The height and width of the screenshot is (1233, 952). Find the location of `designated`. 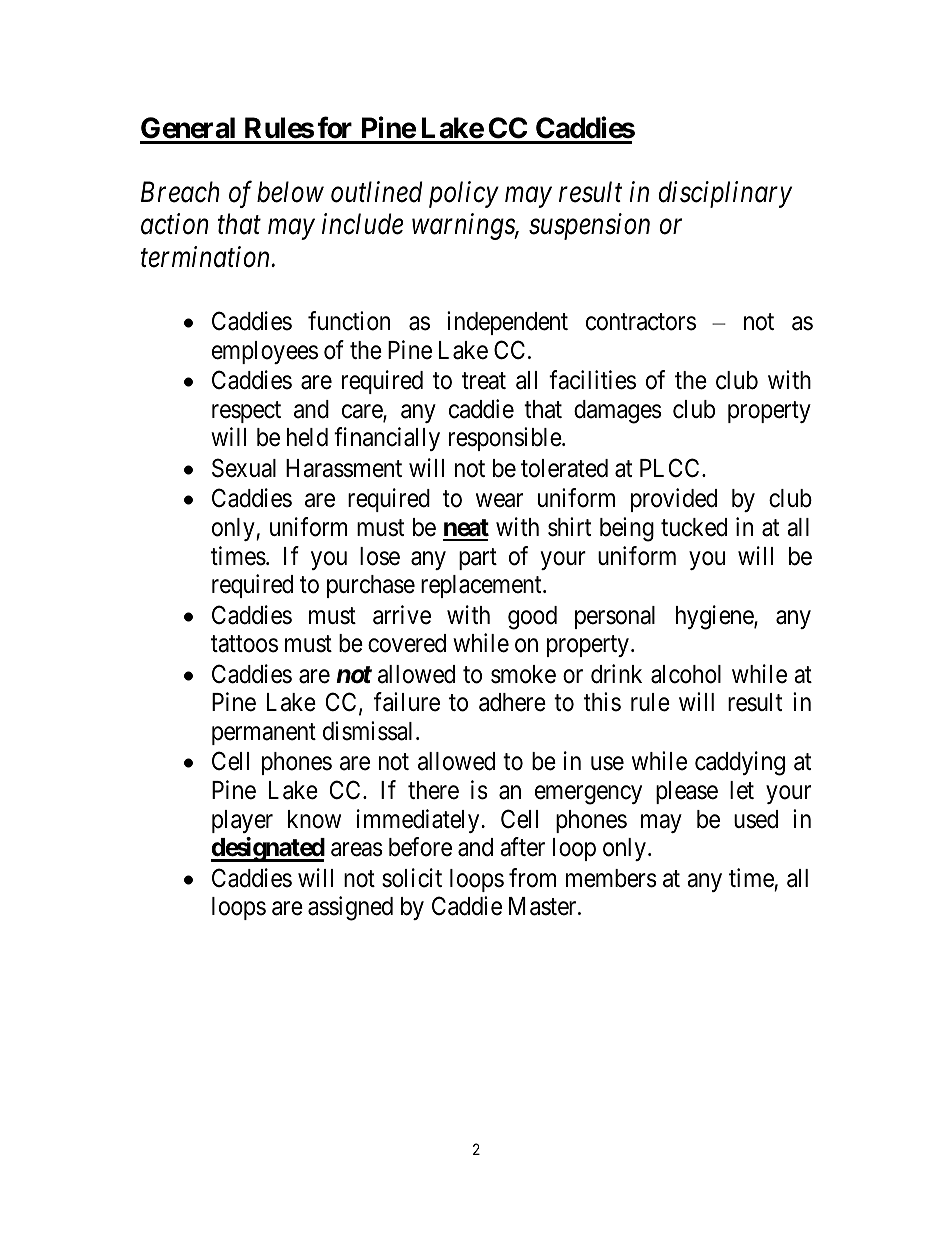

designated is located at coordinates (268, 849).
